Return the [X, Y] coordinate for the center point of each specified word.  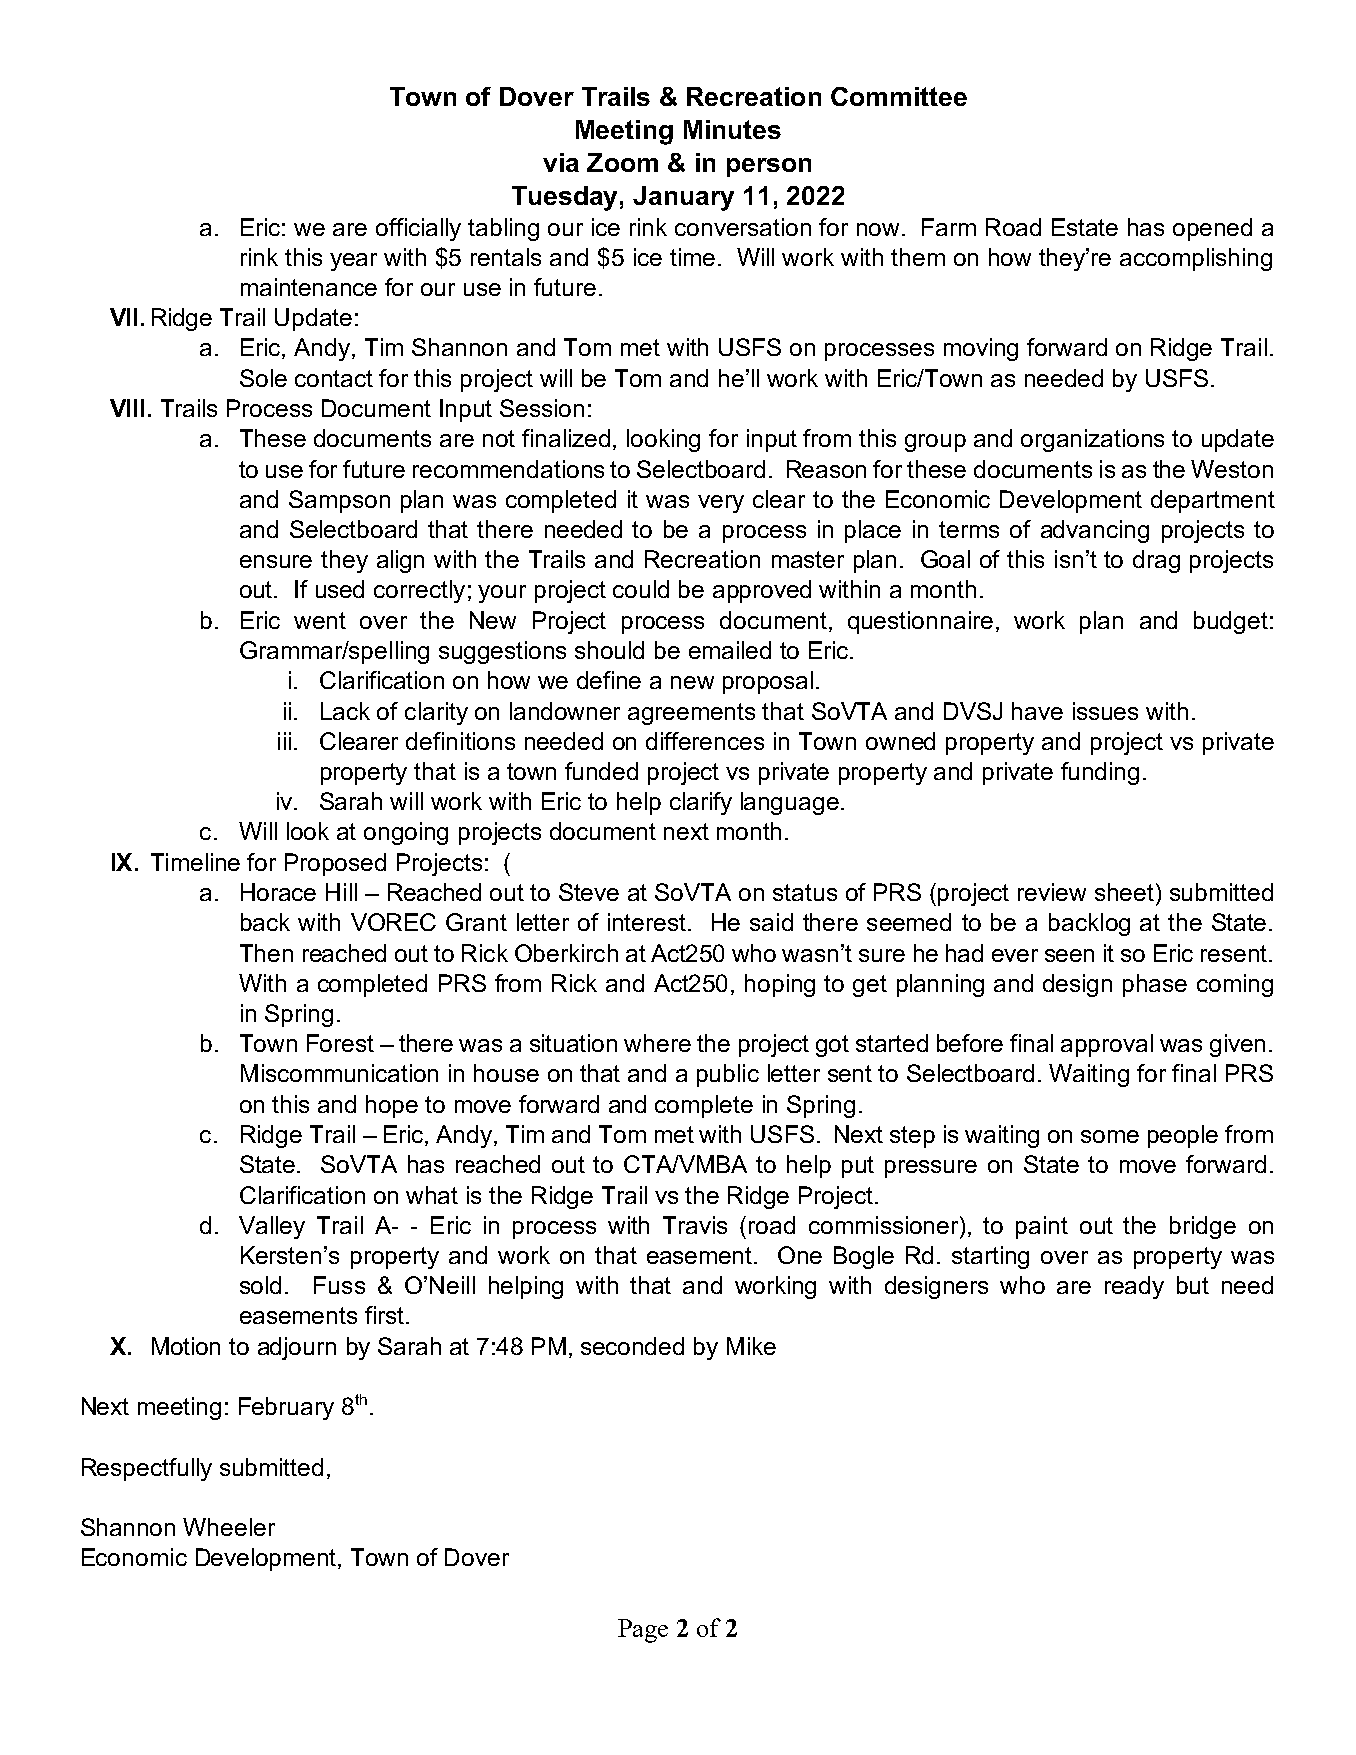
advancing [1095, 531]
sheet [1124, 892]
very [721, 504]
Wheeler [229, 1527]
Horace [278, 892]
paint [1042, 1227]
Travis [695, 1225]
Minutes [732, 129]
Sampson [339, 501]
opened [1212, 229]
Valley [272, 1227]
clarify [701, 803]
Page [643, 1631]
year [353, 262]
